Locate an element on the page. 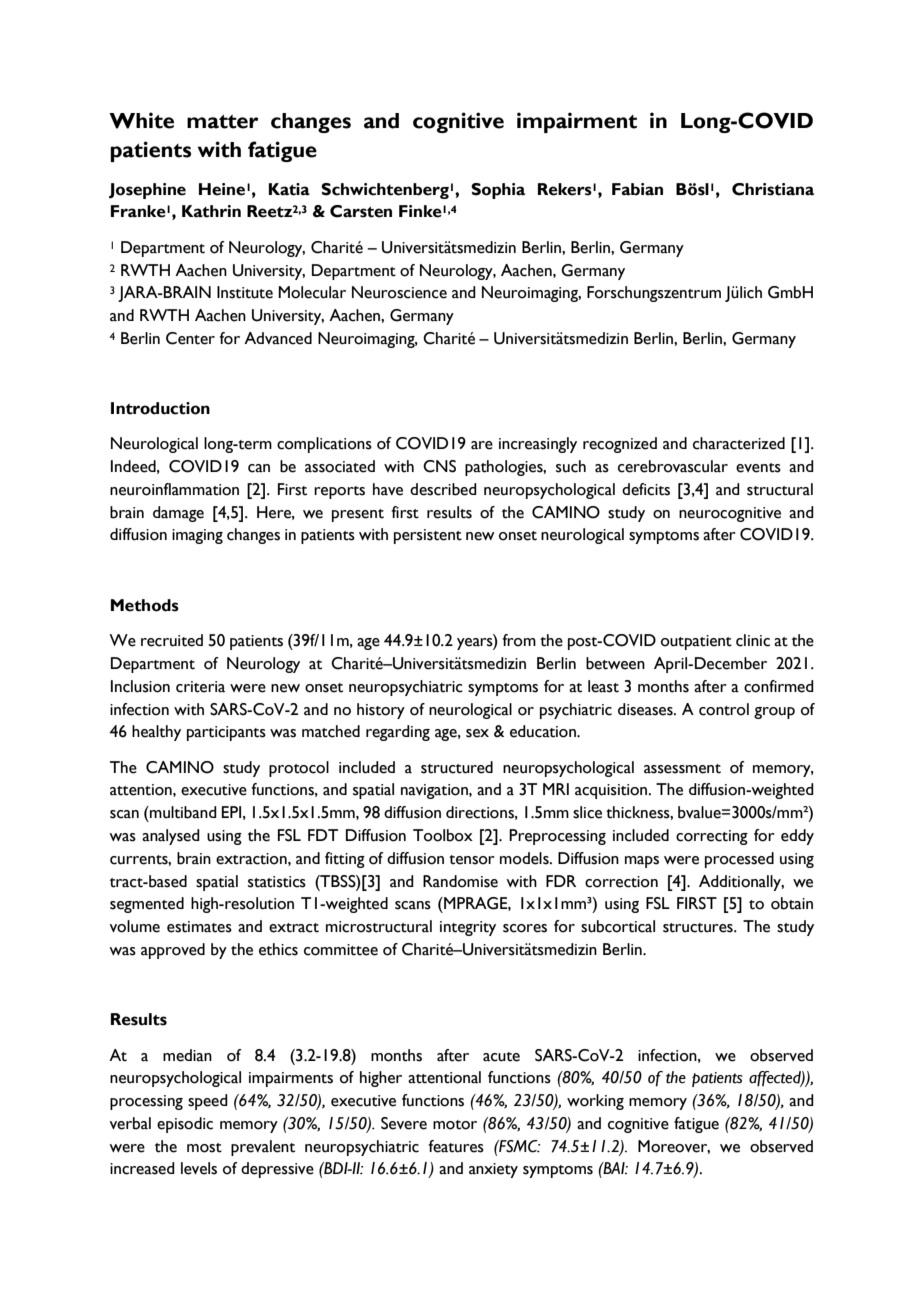 The image size is (924, 1308). features is located at coordinates (456, 1146).
